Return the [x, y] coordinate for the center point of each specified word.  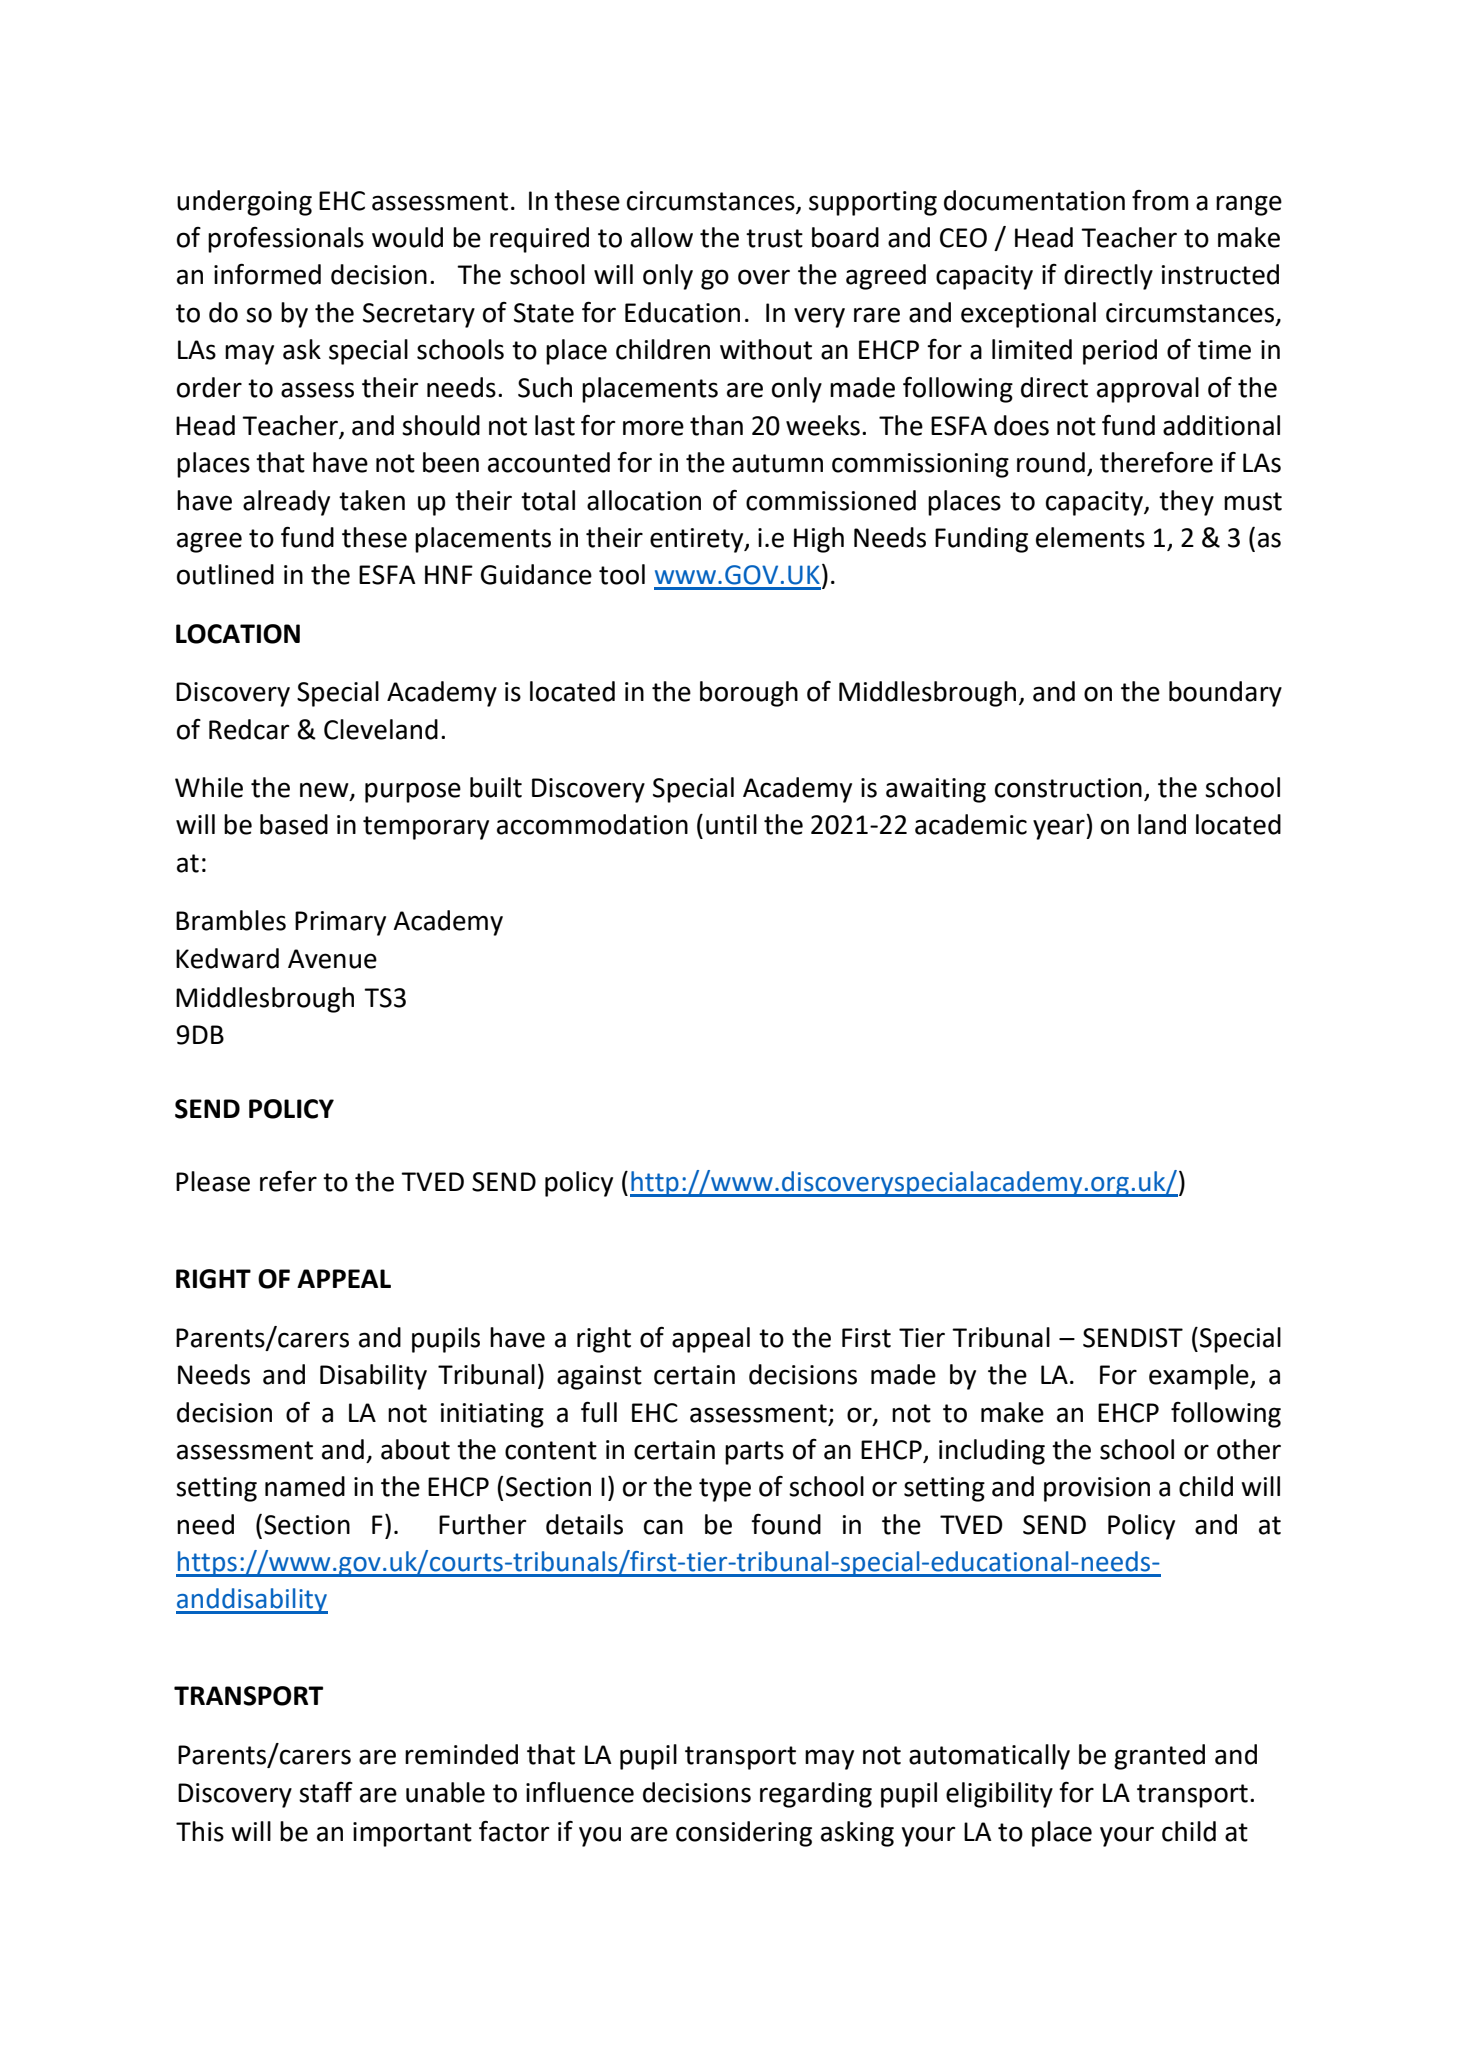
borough [749, 694]
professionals [286, 240]
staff [326, 1792]
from [1160, 200]
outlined [225, 574]
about [415, 1449]
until [731, 824]
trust [774, 238]
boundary [1225, 694]
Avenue [332, 959]
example [1200, 1377]
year [1060, 829]
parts [754, 1453]
